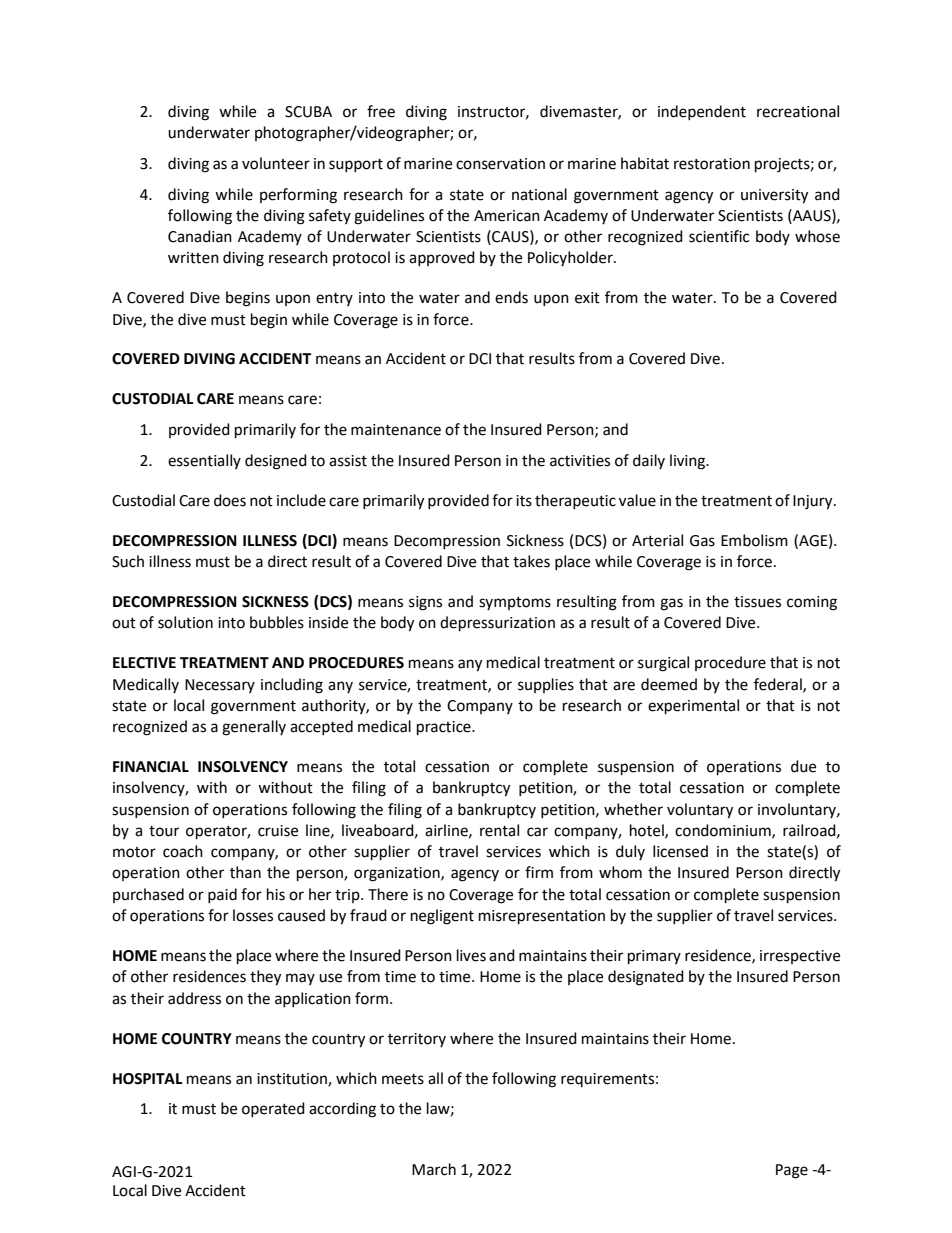 The height and width of the document is (1233, 952). I want to click on volunteer, so click(276, 163).
